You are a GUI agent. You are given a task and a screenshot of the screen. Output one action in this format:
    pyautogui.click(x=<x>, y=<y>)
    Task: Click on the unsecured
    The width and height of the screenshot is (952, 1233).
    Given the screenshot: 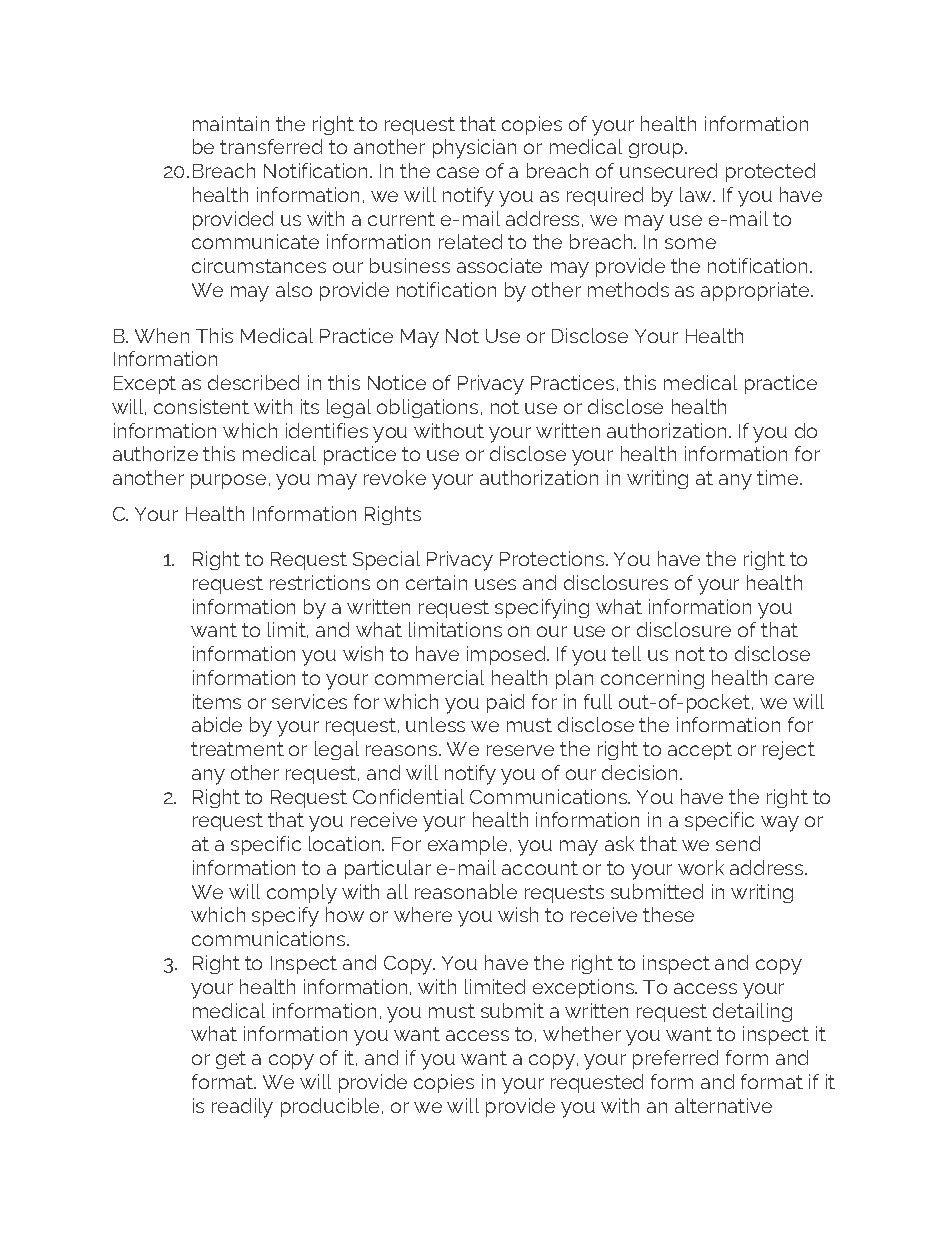 What is the action you would take?
    pyautogui.click(x=668, y=170)
